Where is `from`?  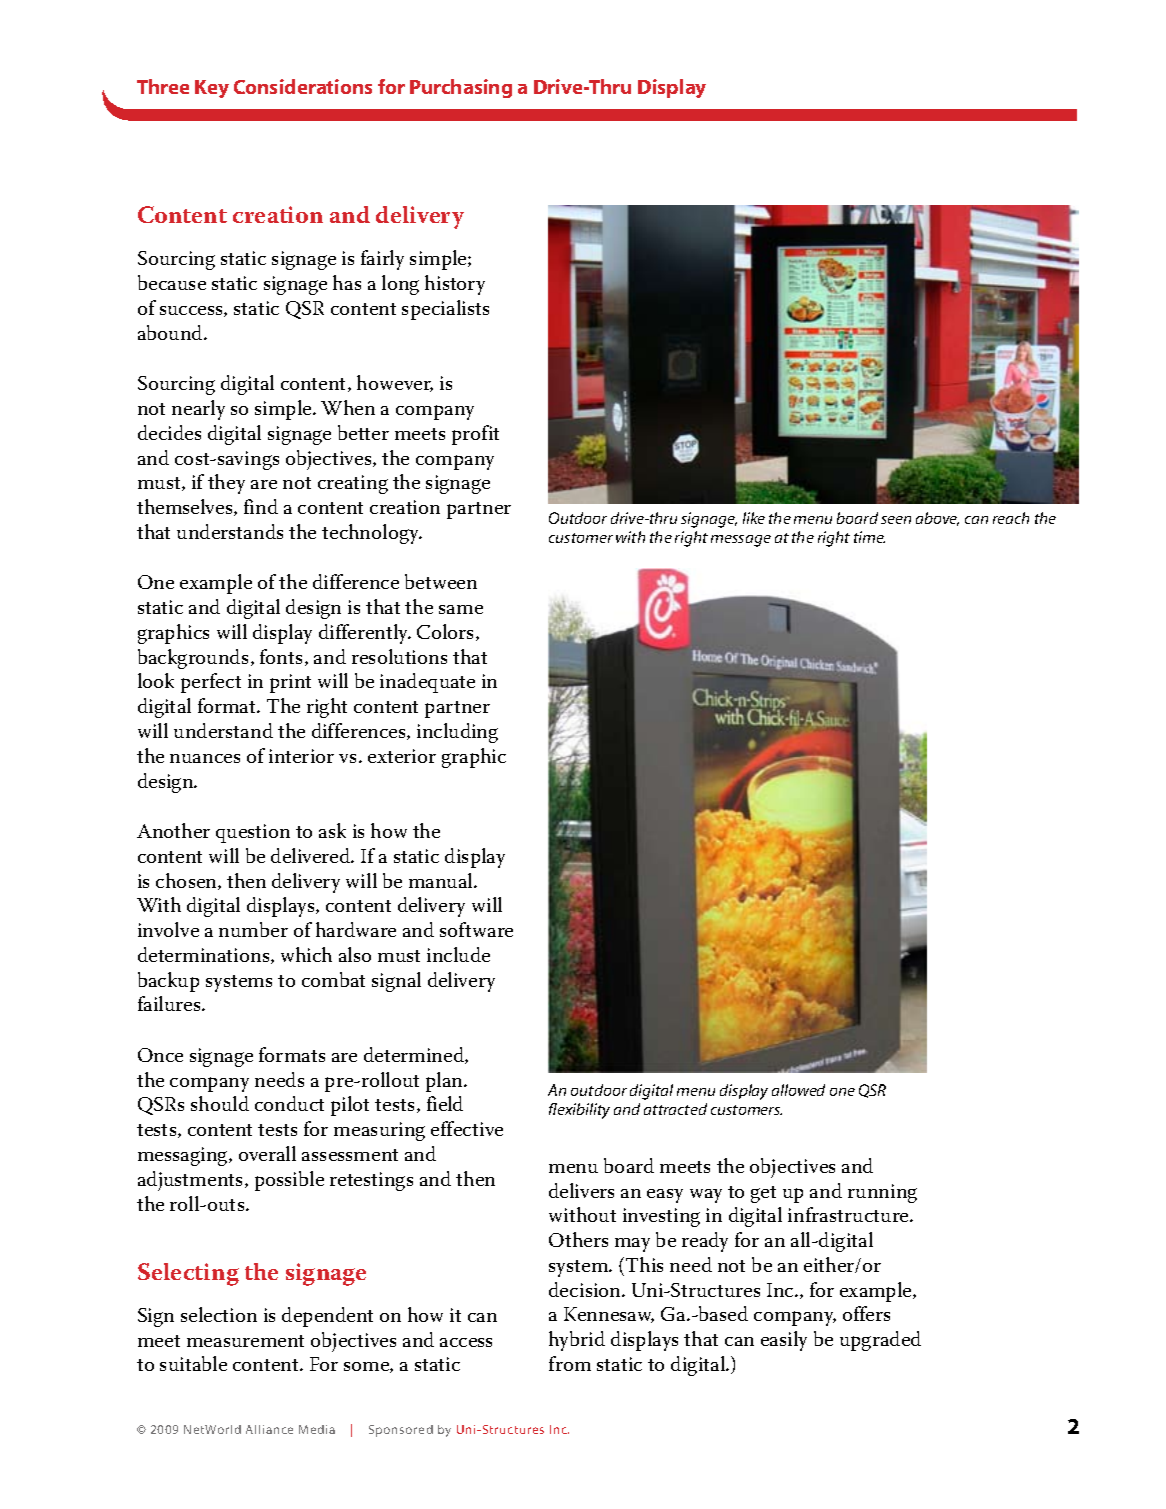
from is located at coordinates (570, 1363).
